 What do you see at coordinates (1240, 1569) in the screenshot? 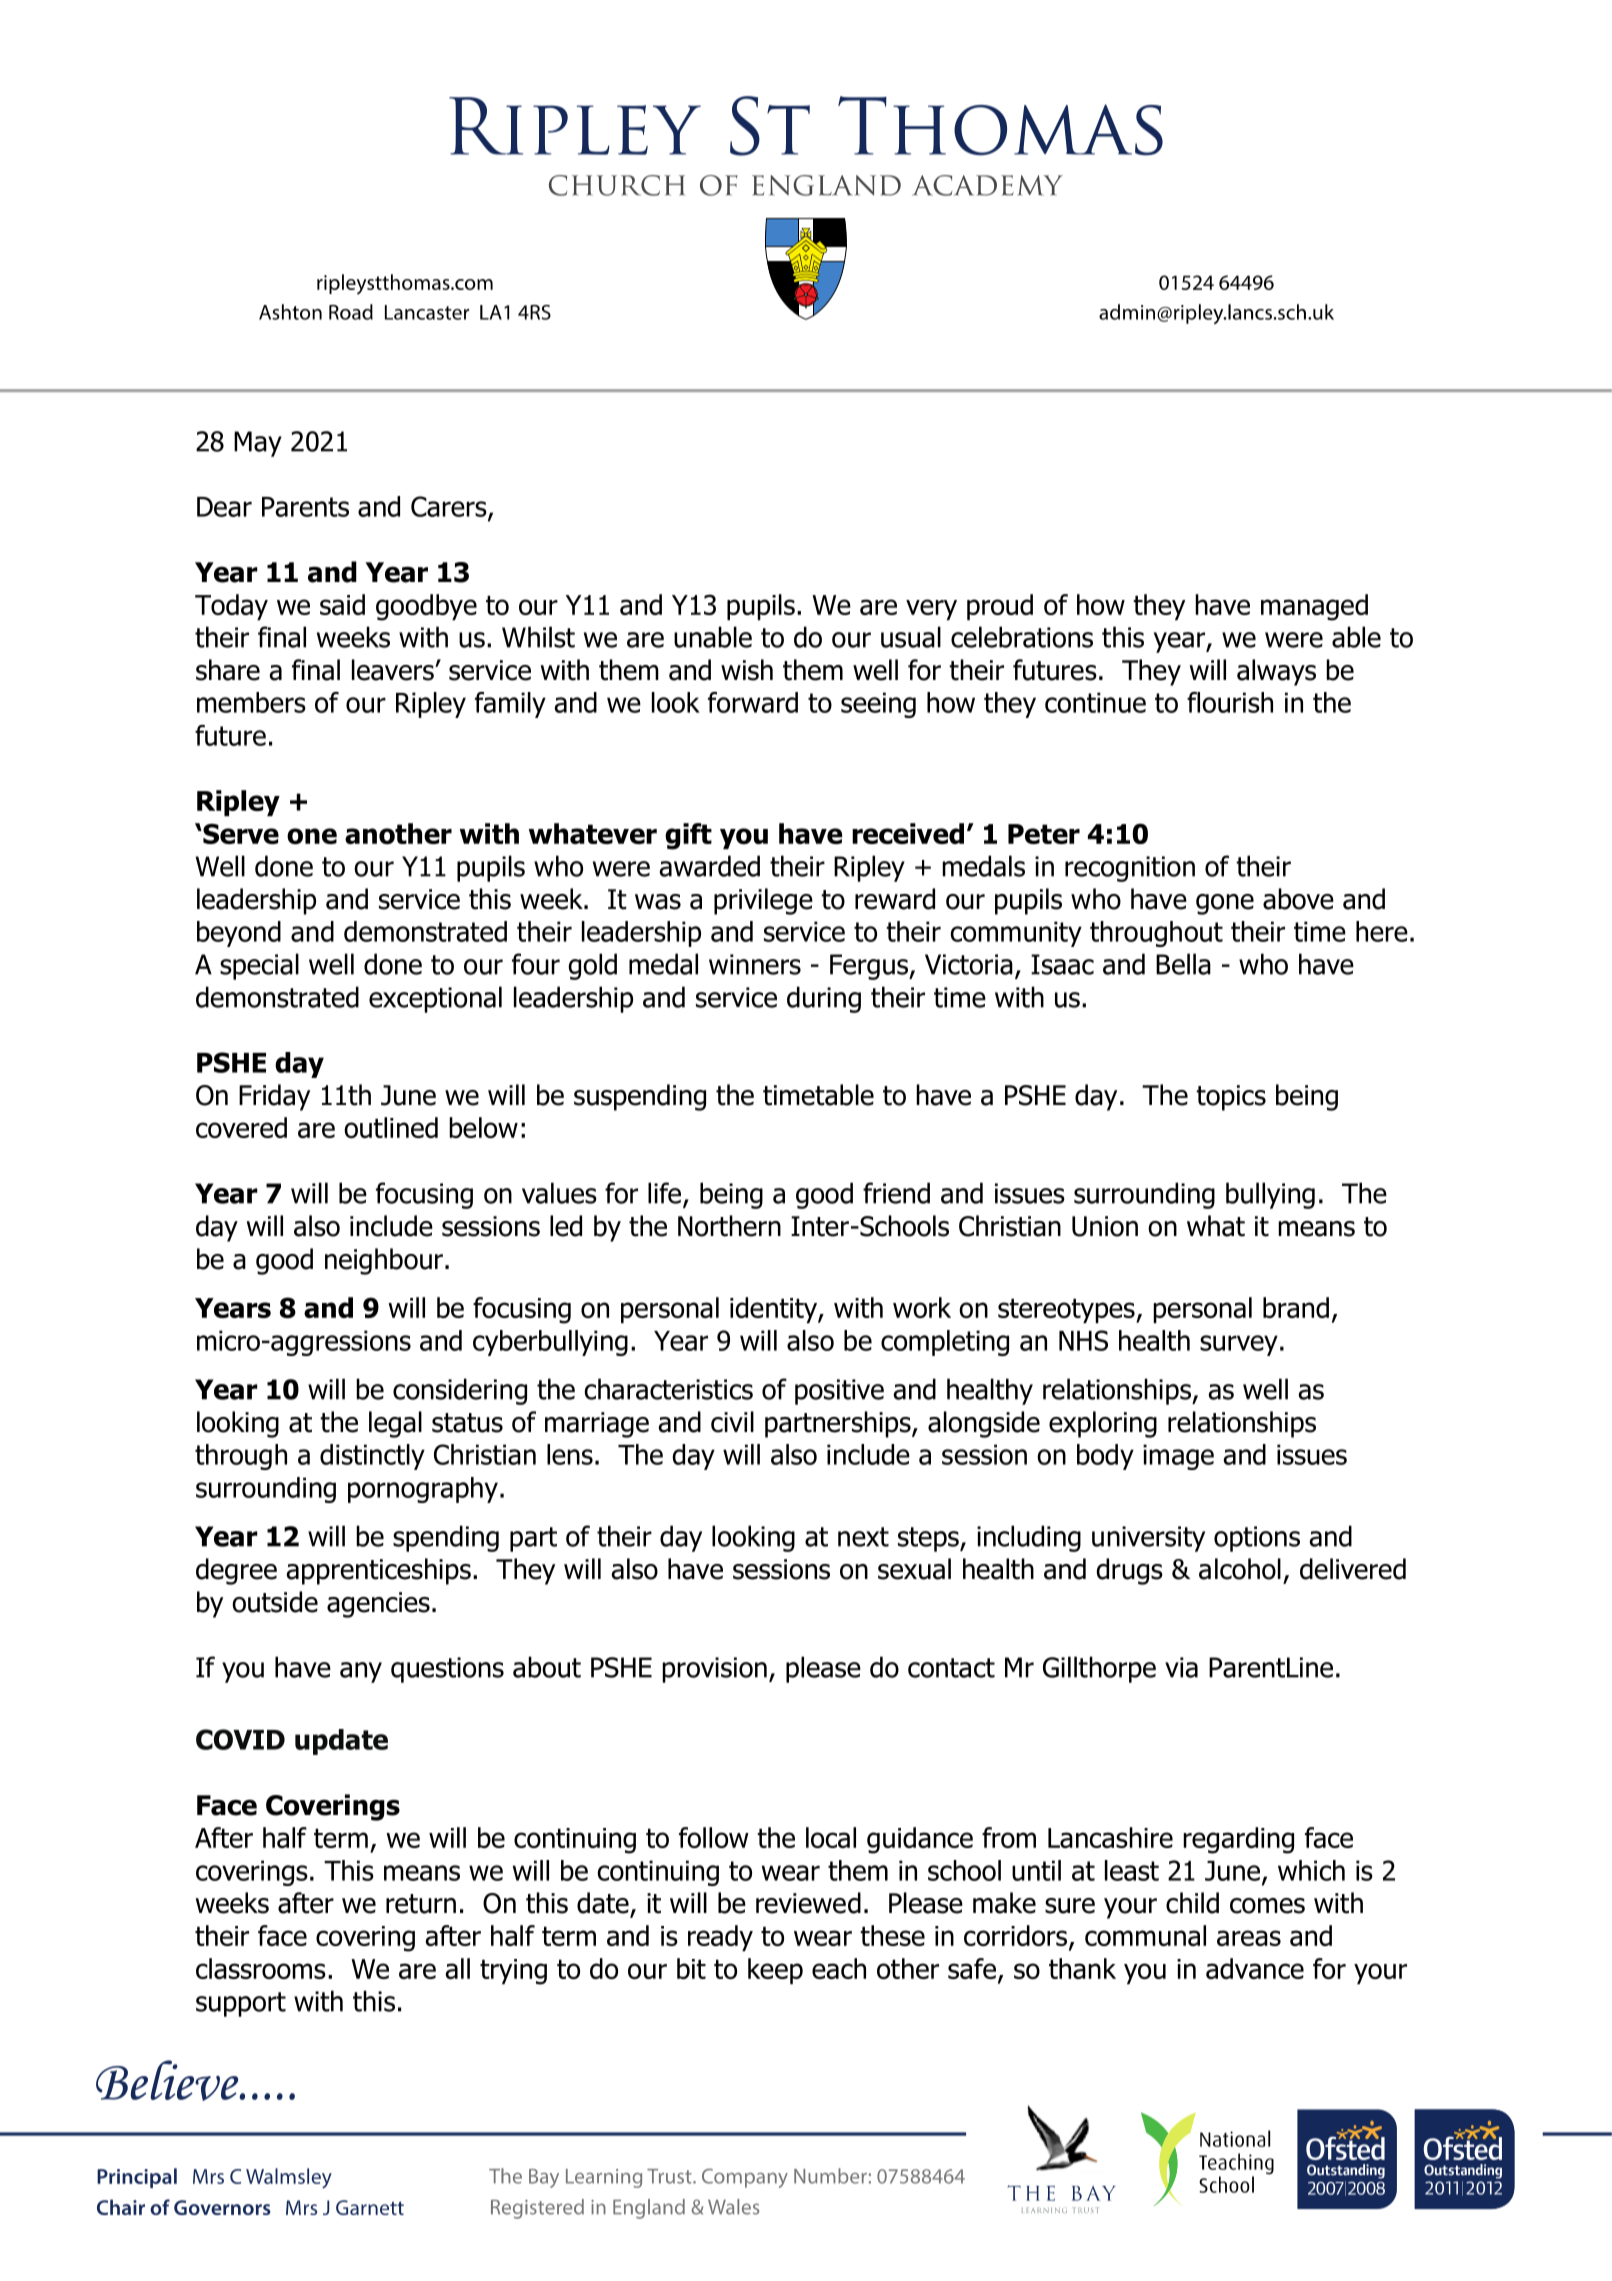
I see `alcohol` at bounding box center [1240, 1569].
